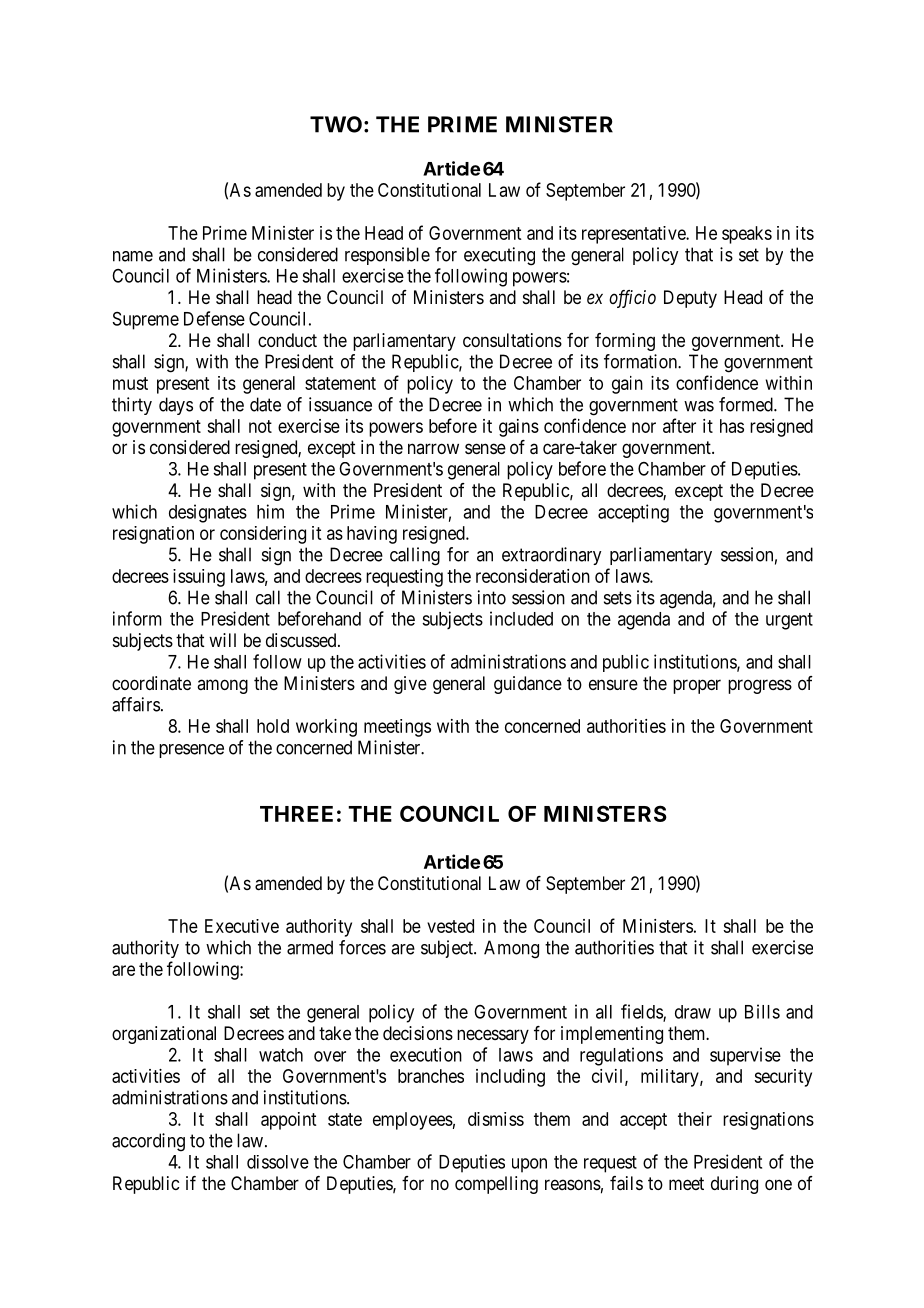 The height and width of the document is (1308, 924). What do you see at coordinates (148, 1142) in the document?
I see `according` at bounding box center [148, 1142].
